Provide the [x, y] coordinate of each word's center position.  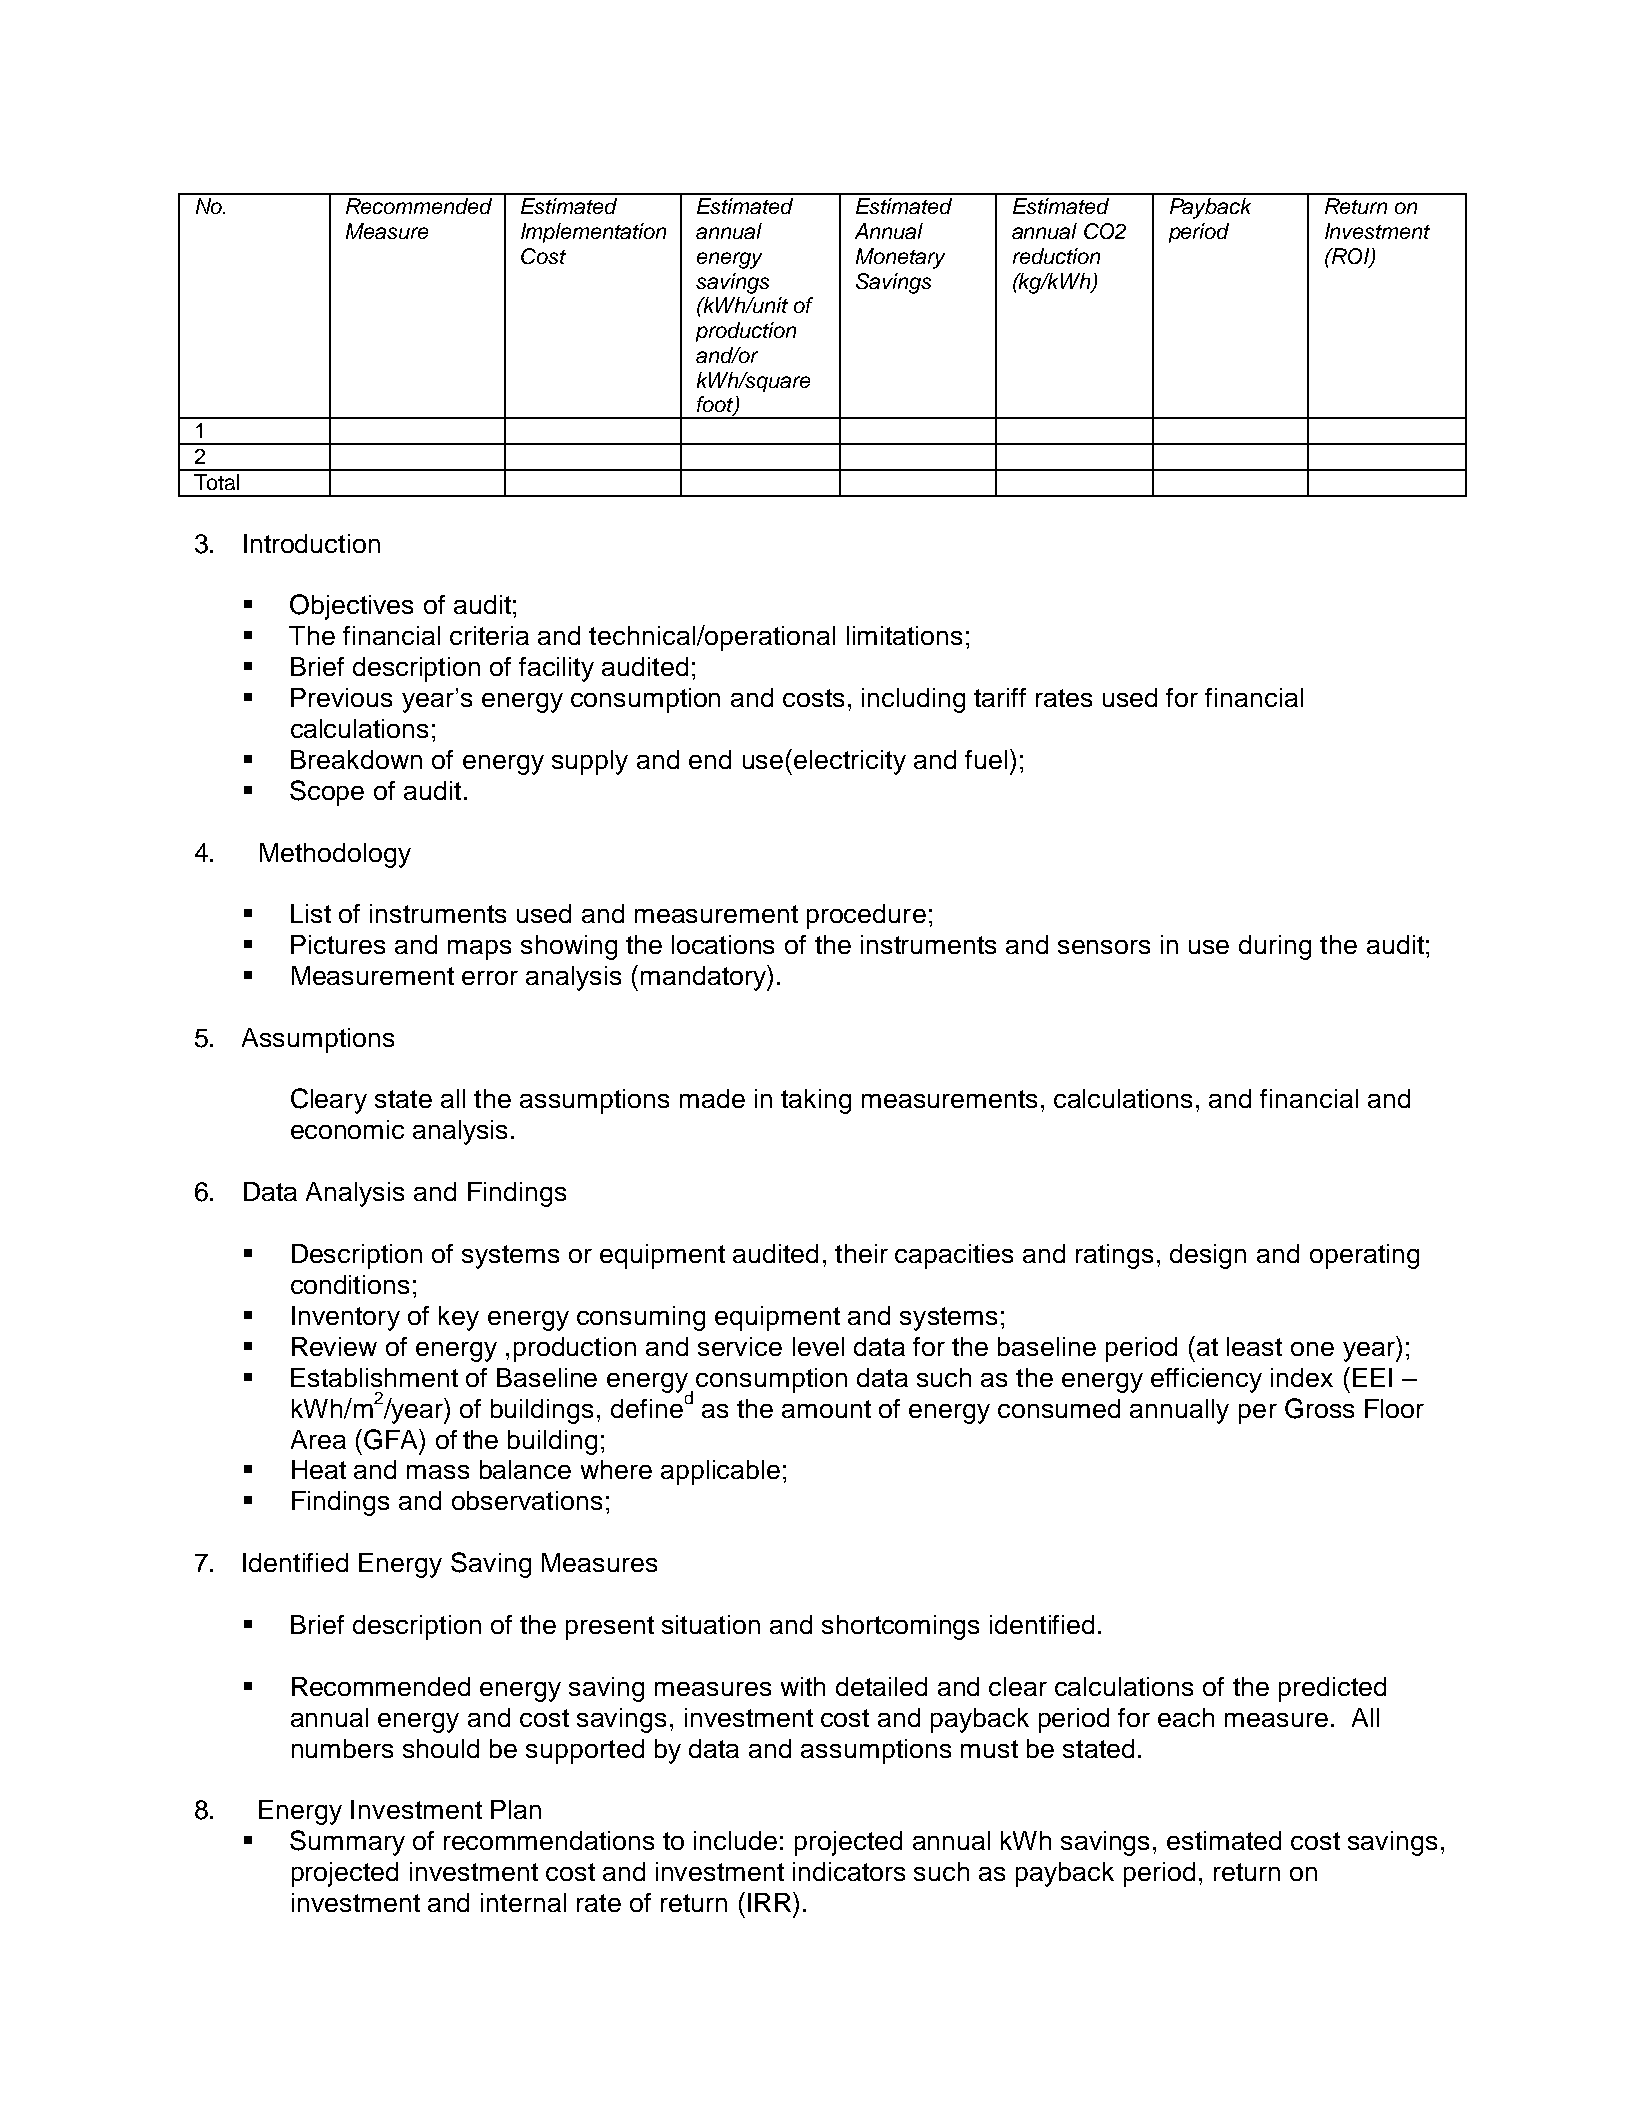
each [1186, 1717]
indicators [849, 1871]
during [1275, 947]
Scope [327, 793]
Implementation [593, 233]
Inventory [346, 1318]
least [1254, 1346]
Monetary [900, 258]
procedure [866, 916]
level [818, 1346]
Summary [347, 1843]
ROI [1350, 257]
